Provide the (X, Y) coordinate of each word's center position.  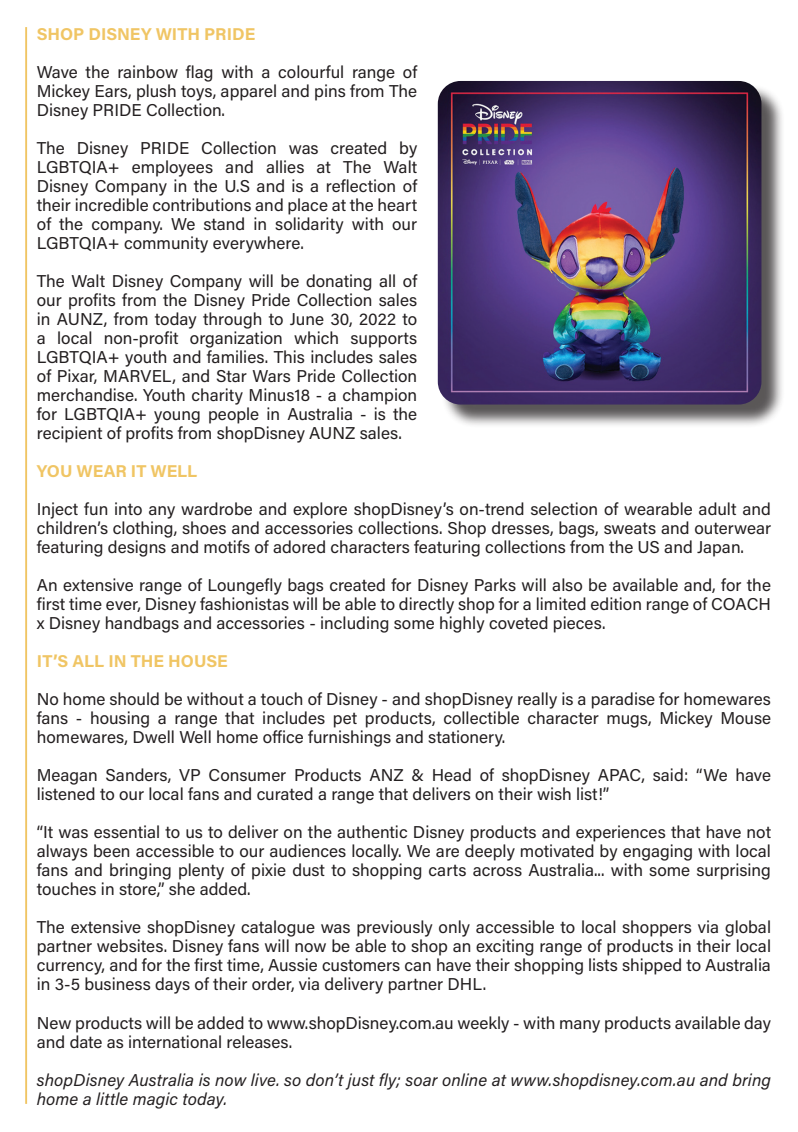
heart (397, 204)
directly (426, 605)
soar (421, 1081)
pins (330, 92)
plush (156, 92)
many (580, 1026)
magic (155, 1100)
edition (616, 603)
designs (137, 548)
